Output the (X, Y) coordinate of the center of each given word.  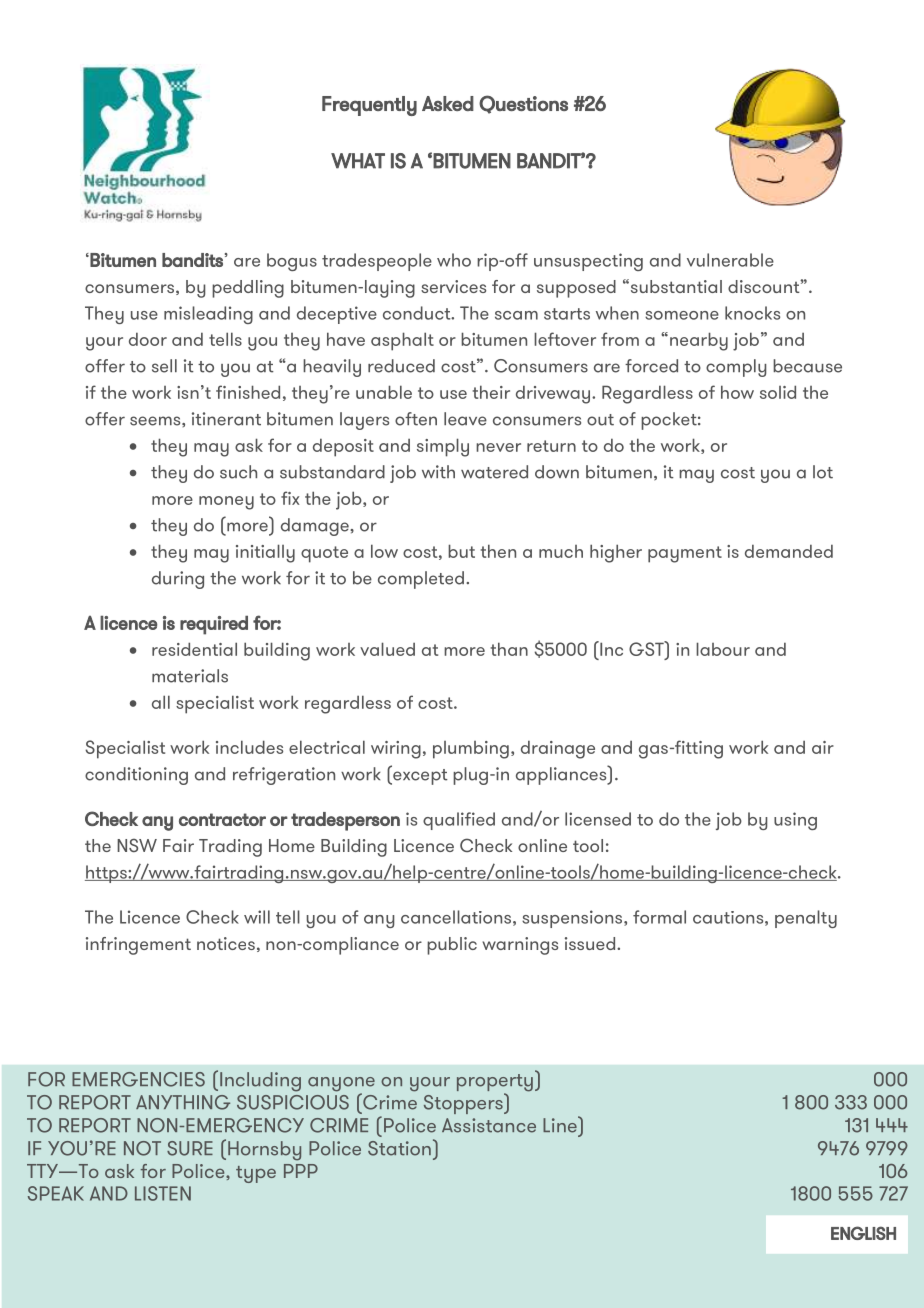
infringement (138, 946)
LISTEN (163, 1193)
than (509, 649)
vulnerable (730, 260)
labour (723, 649)
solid (778, 392)
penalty (806, 919)
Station (399, 1148)
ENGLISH (863, 1233)
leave (465, 419)
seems (156, 421)
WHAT (358, 161)
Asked (448, 103)
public (452, 946)
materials (190, 676)
